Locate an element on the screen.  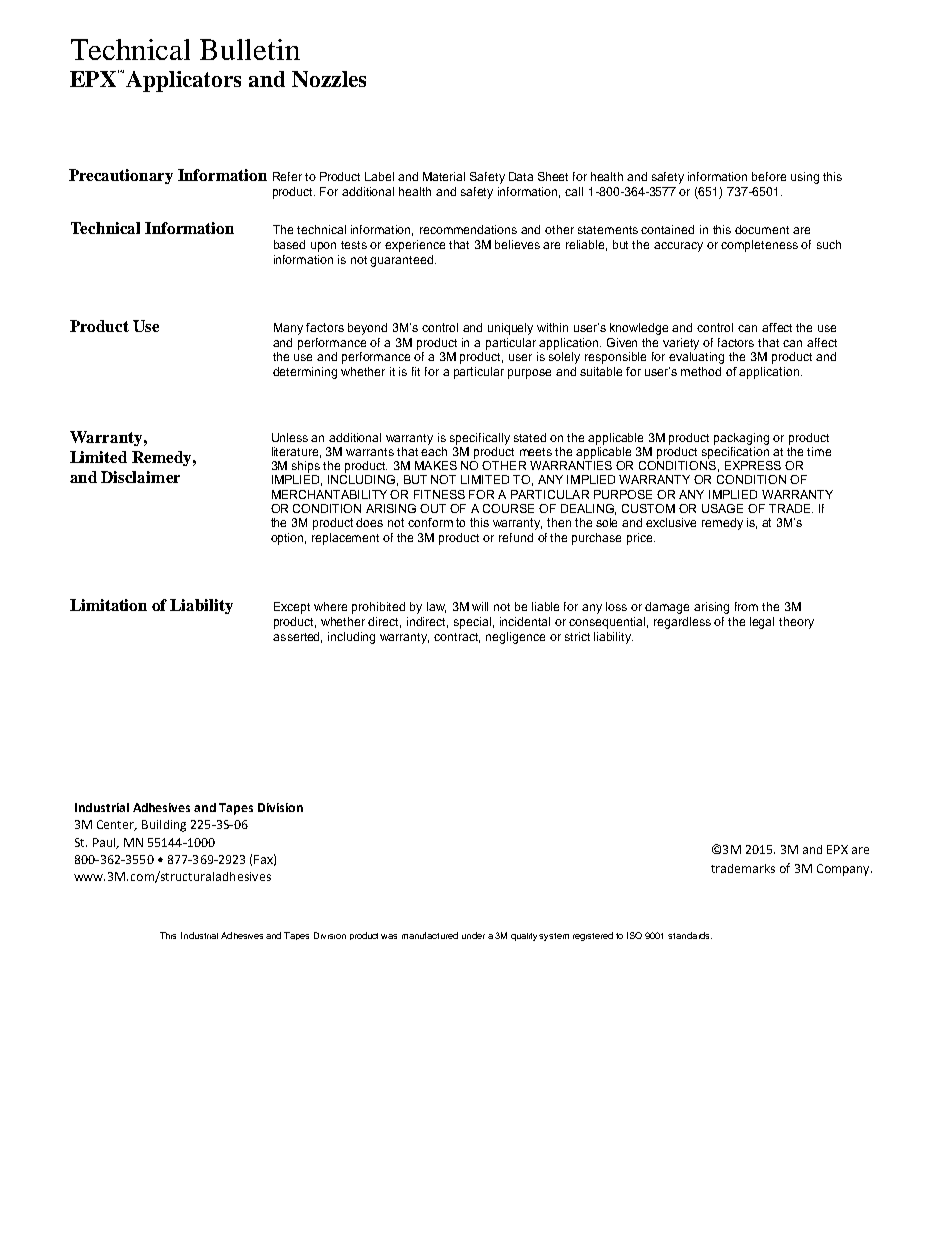
before is located at coordinates (769, 176).
